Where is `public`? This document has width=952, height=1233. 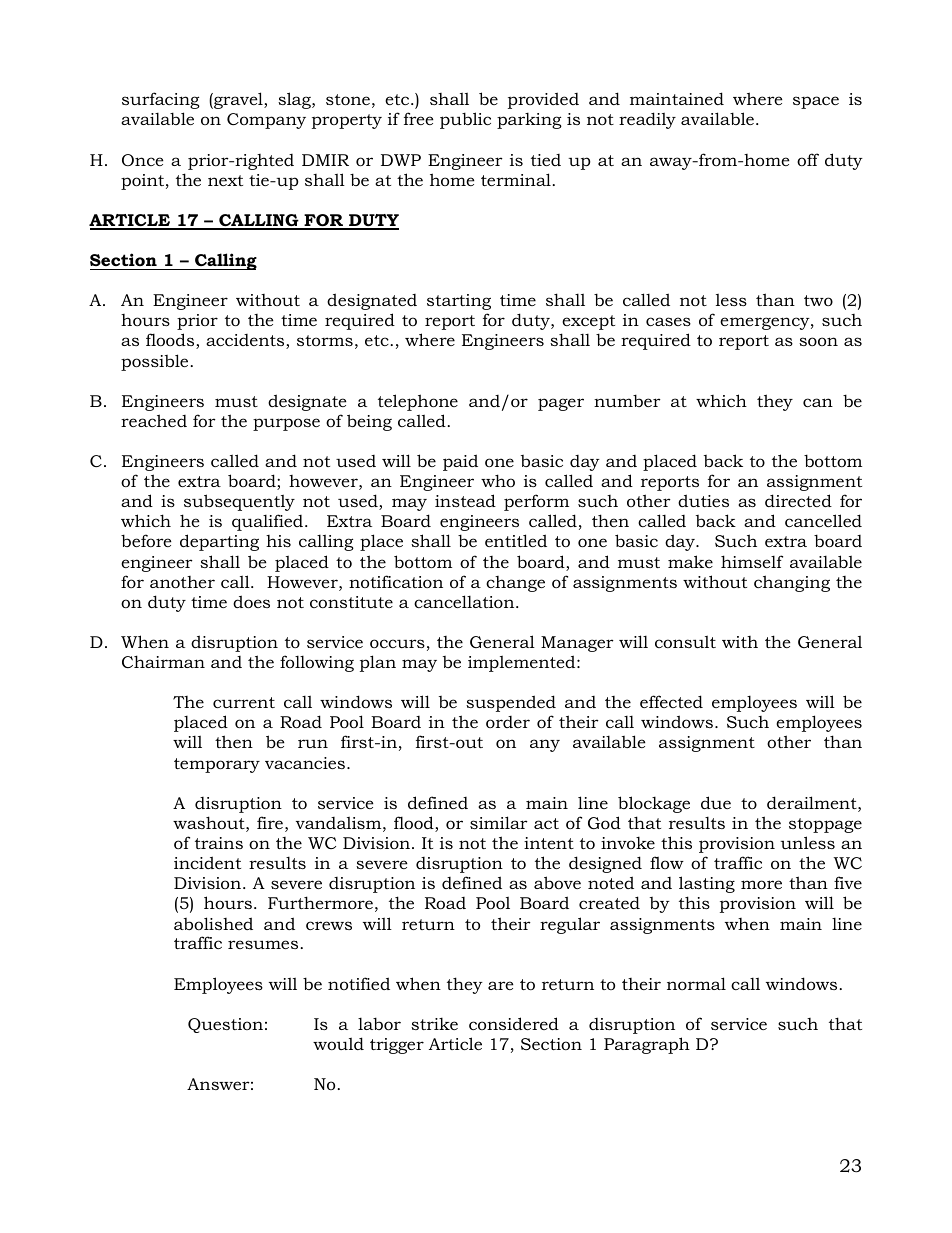 public is located at coordinates (465, 120).
